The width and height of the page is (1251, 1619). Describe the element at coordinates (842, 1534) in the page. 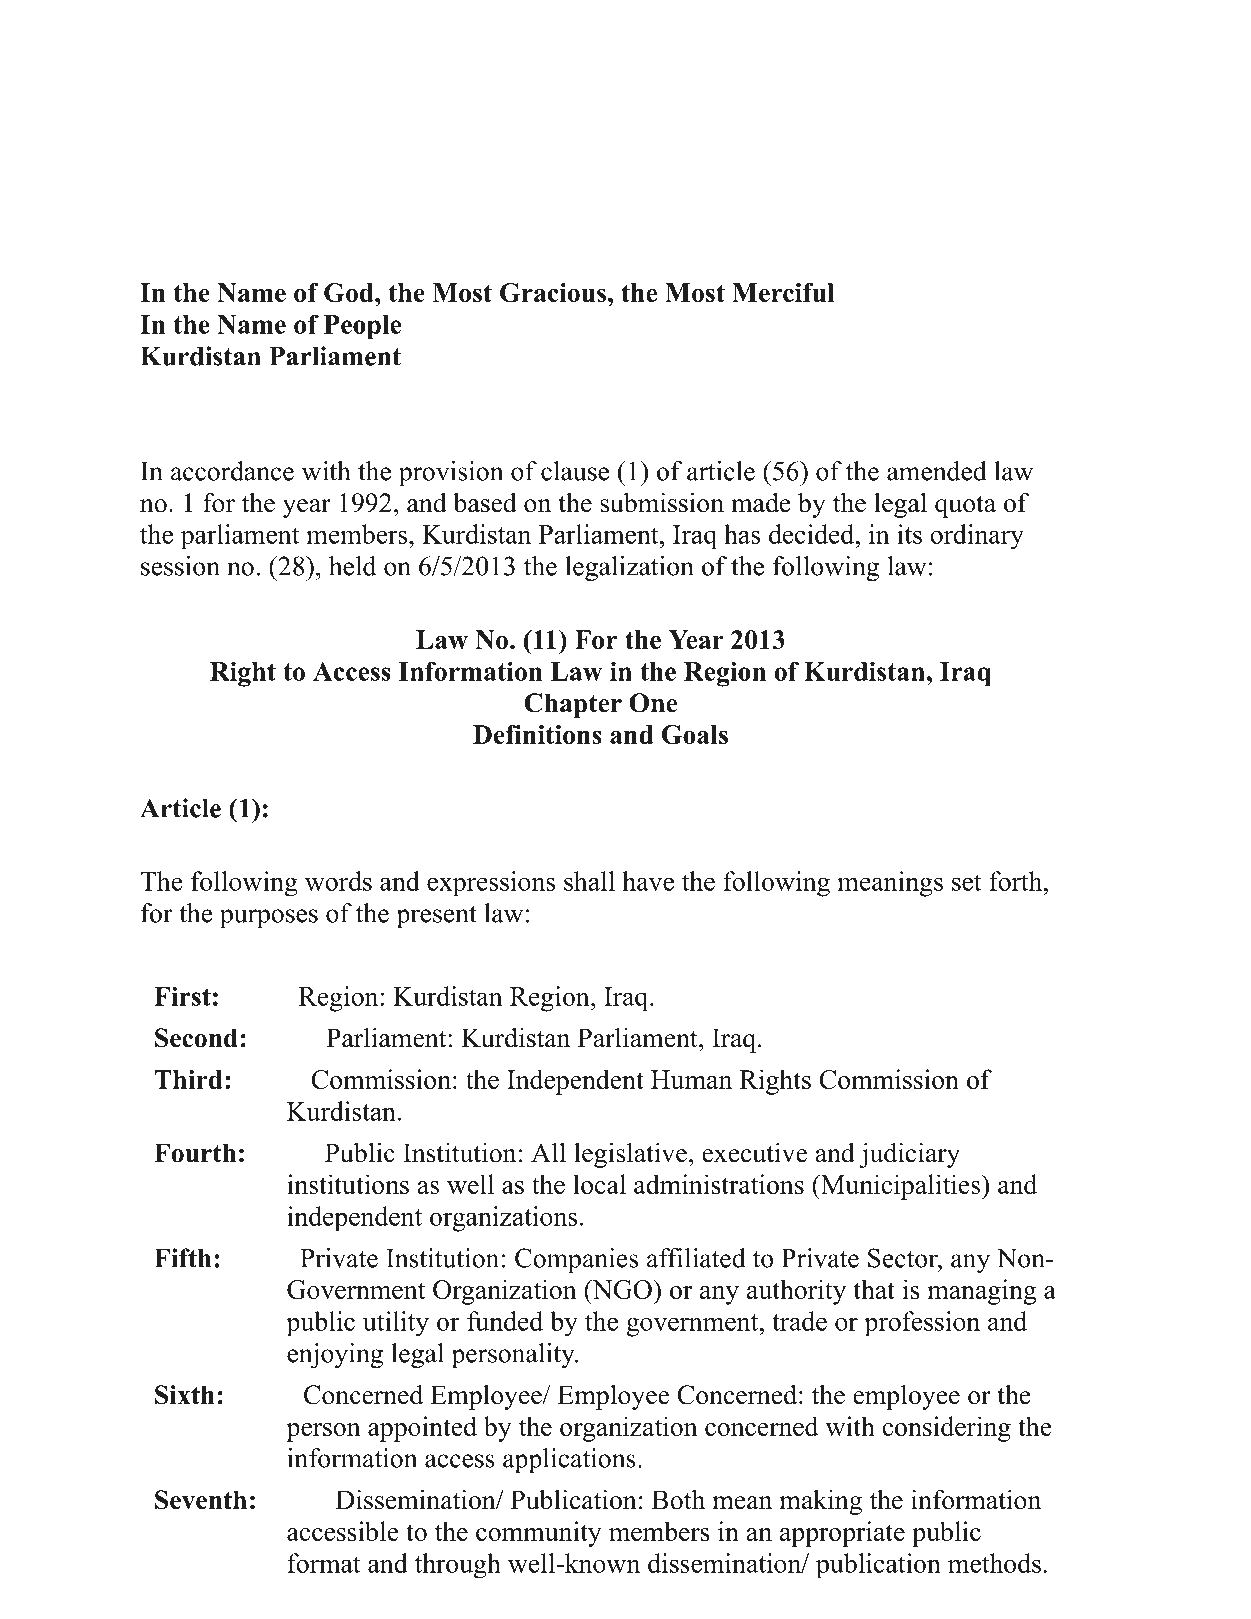

I see `appropriate` at that location.
